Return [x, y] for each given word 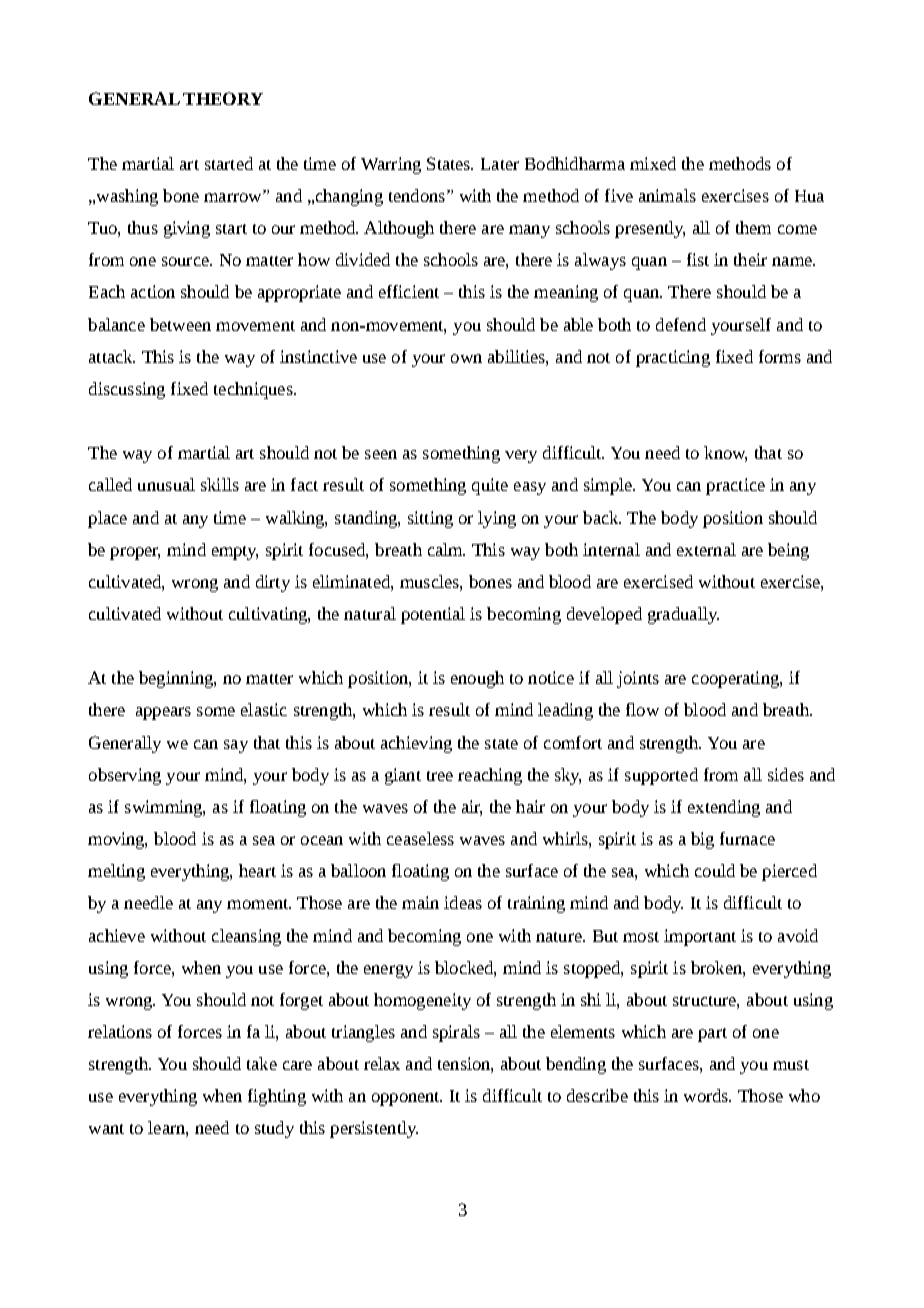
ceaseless [420, 838]
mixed [653, 163]
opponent [407, 1099]
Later [500, 164]
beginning [177, 679]
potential [433, 615]
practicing [673, 358]
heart [257, 870]
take [262, 1063]
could [715, 870]
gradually [683, 615]
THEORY [223, 98]
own [466, 358]
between [180, 324]
